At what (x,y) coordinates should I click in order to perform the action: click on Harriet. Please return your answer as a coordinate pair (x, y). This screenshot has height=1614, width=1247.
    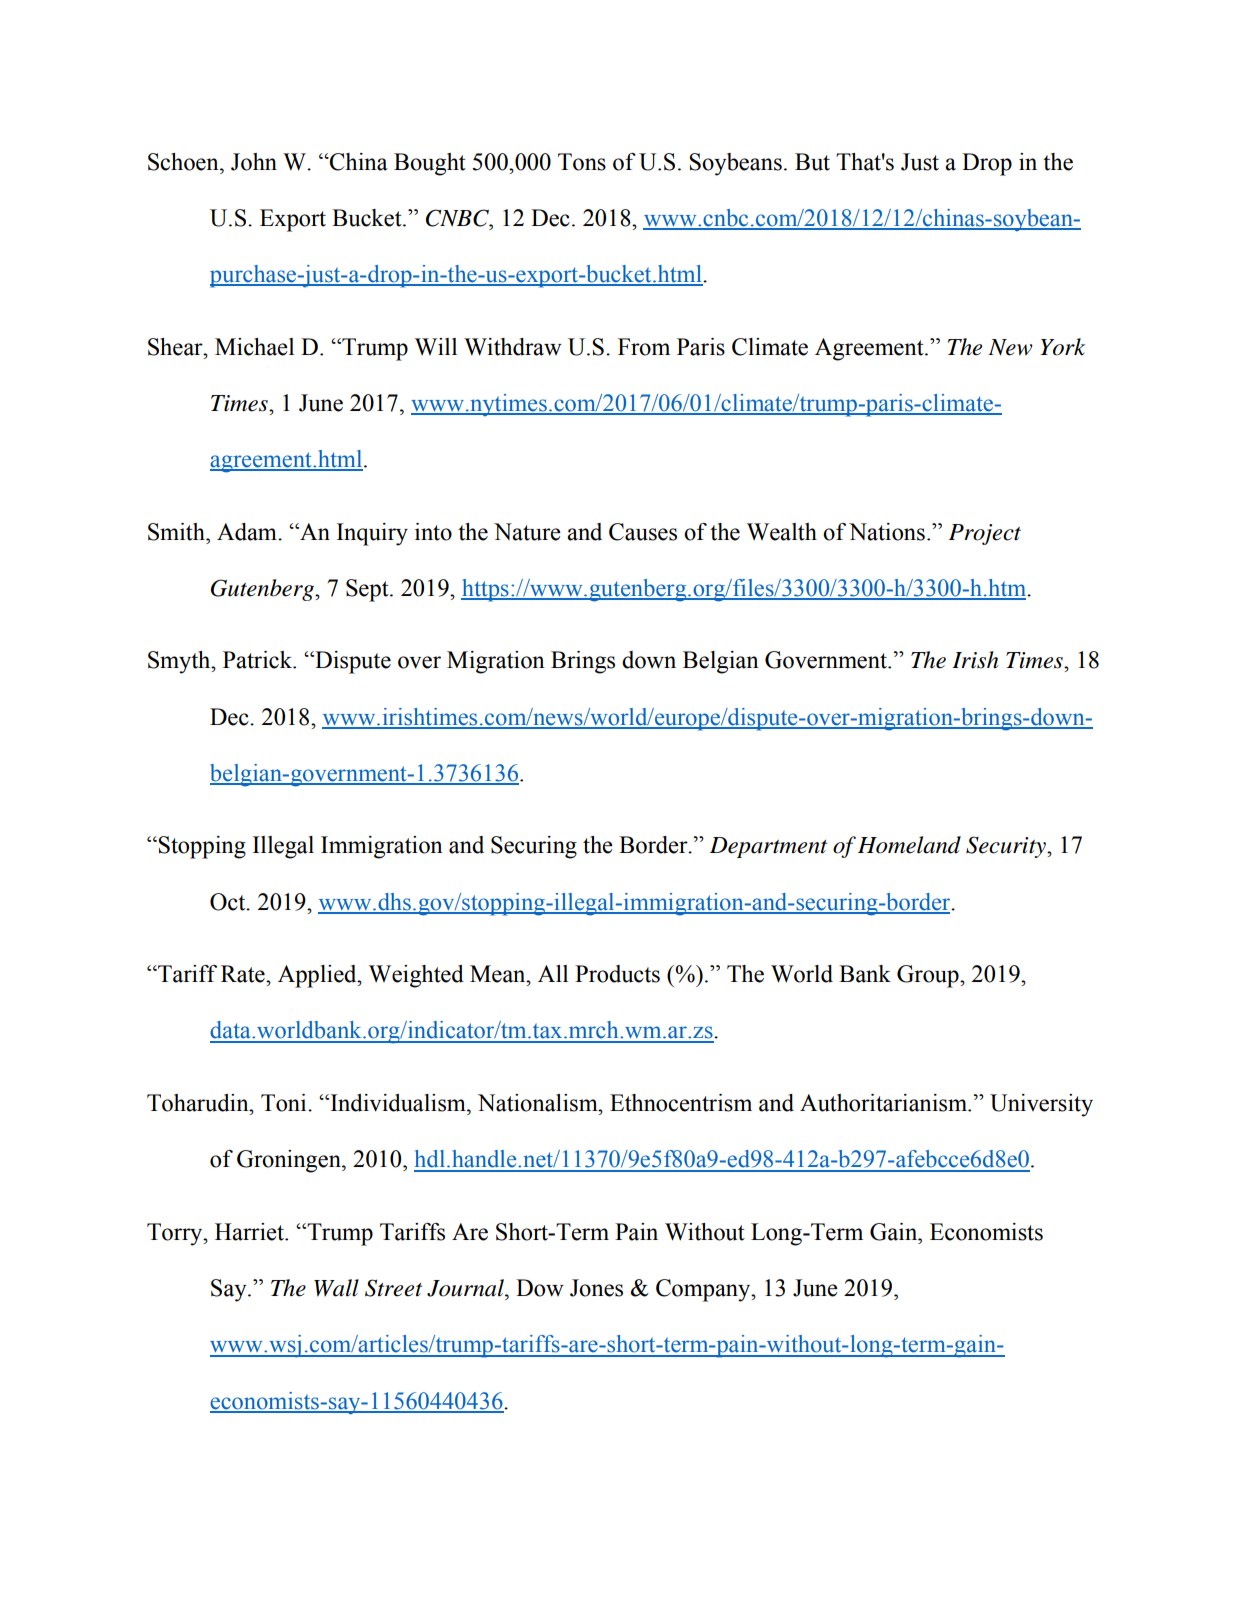
    Looking at the image, I should click on (250, 1232).
